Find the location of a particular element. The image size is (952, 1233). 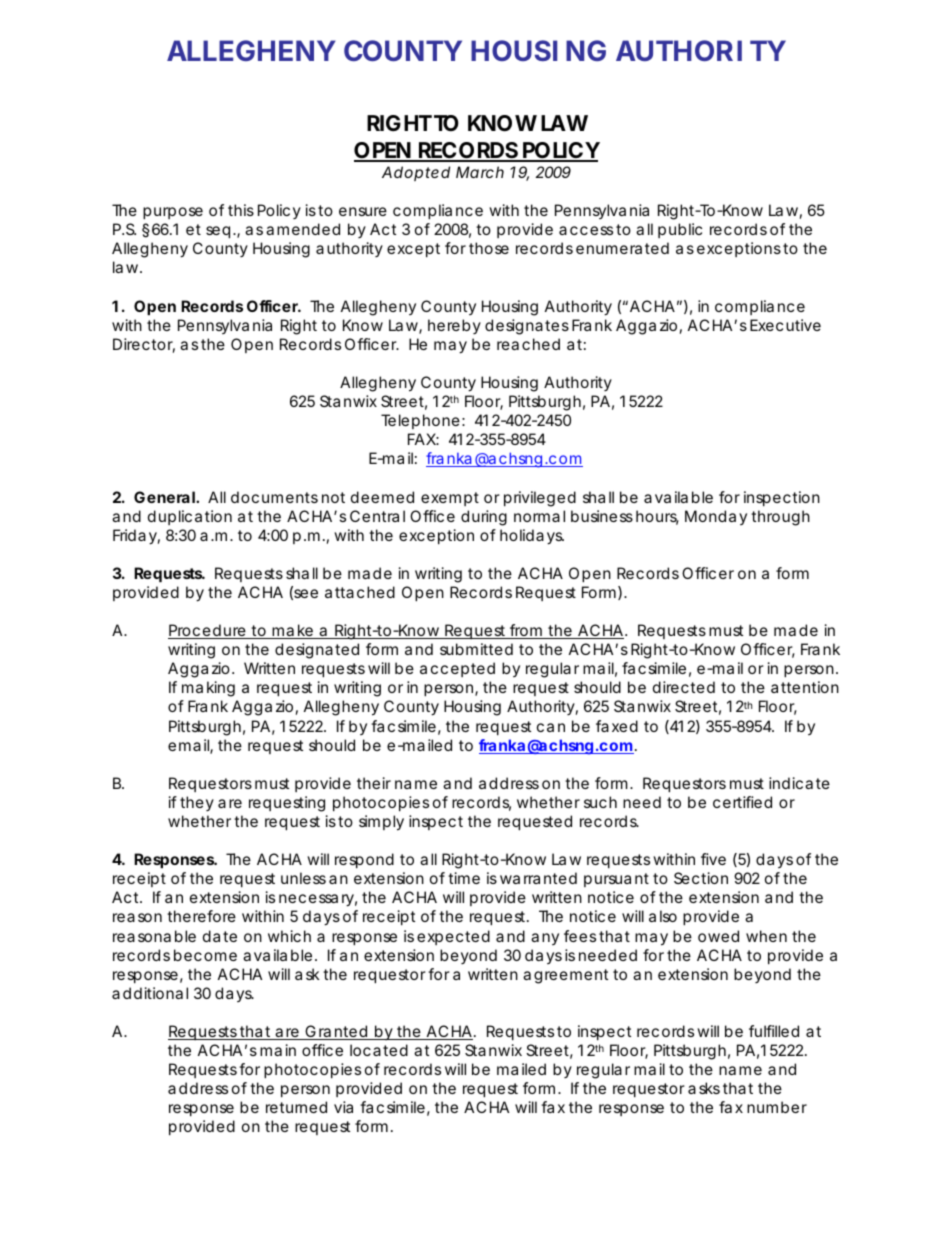

public is located at coordinates (680, 230).
